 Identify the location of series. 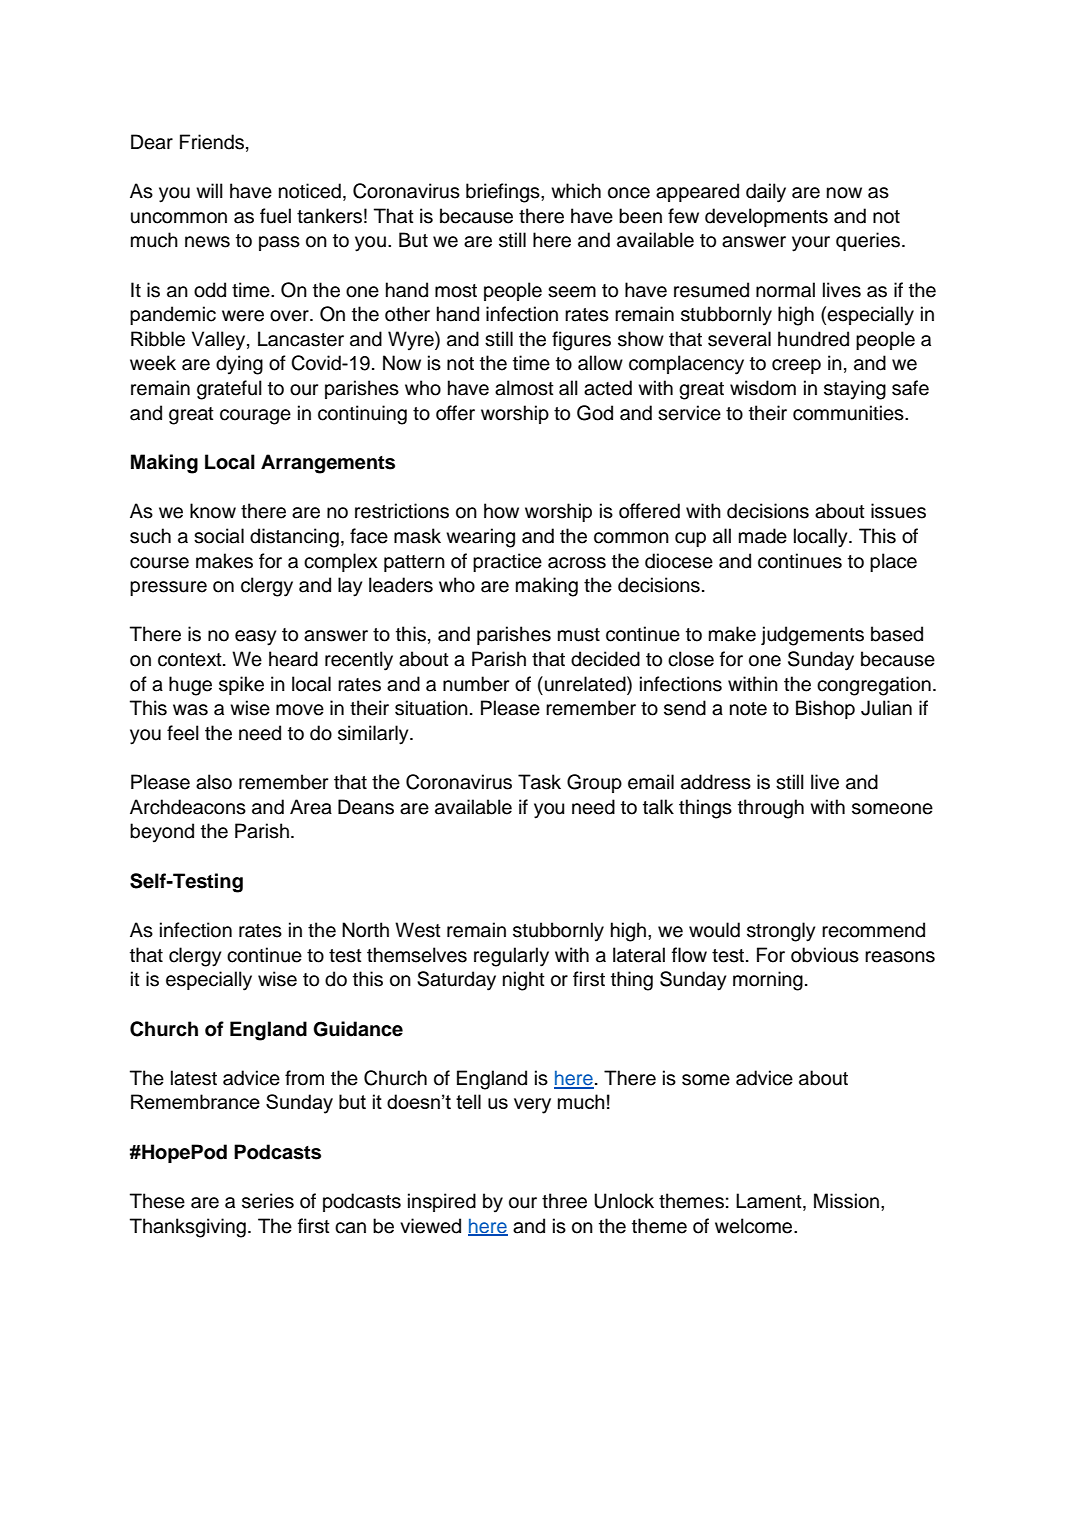
(268, 1201).
